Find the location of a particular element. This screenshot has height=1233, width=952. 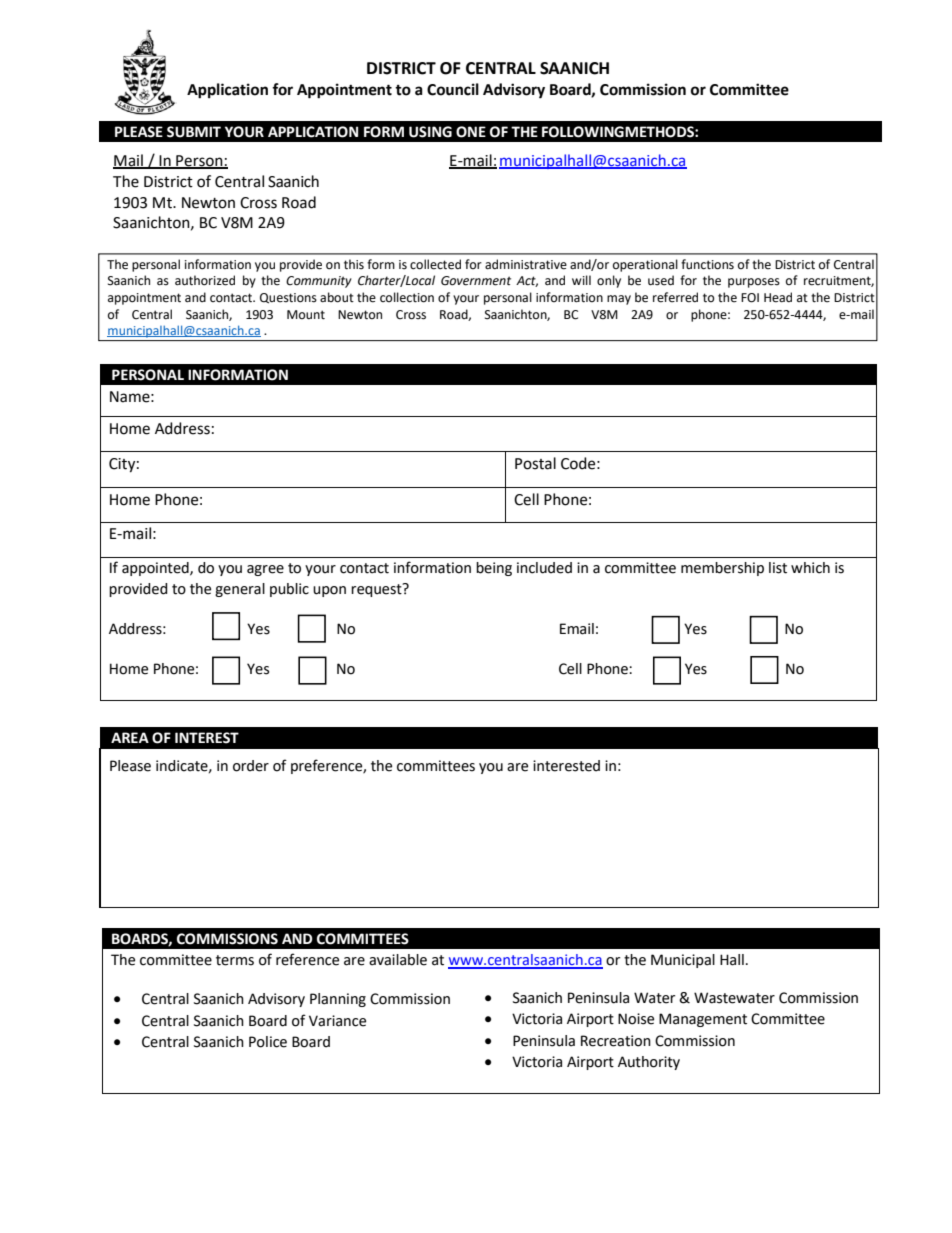

USING is located at coordinates (430, 132).
